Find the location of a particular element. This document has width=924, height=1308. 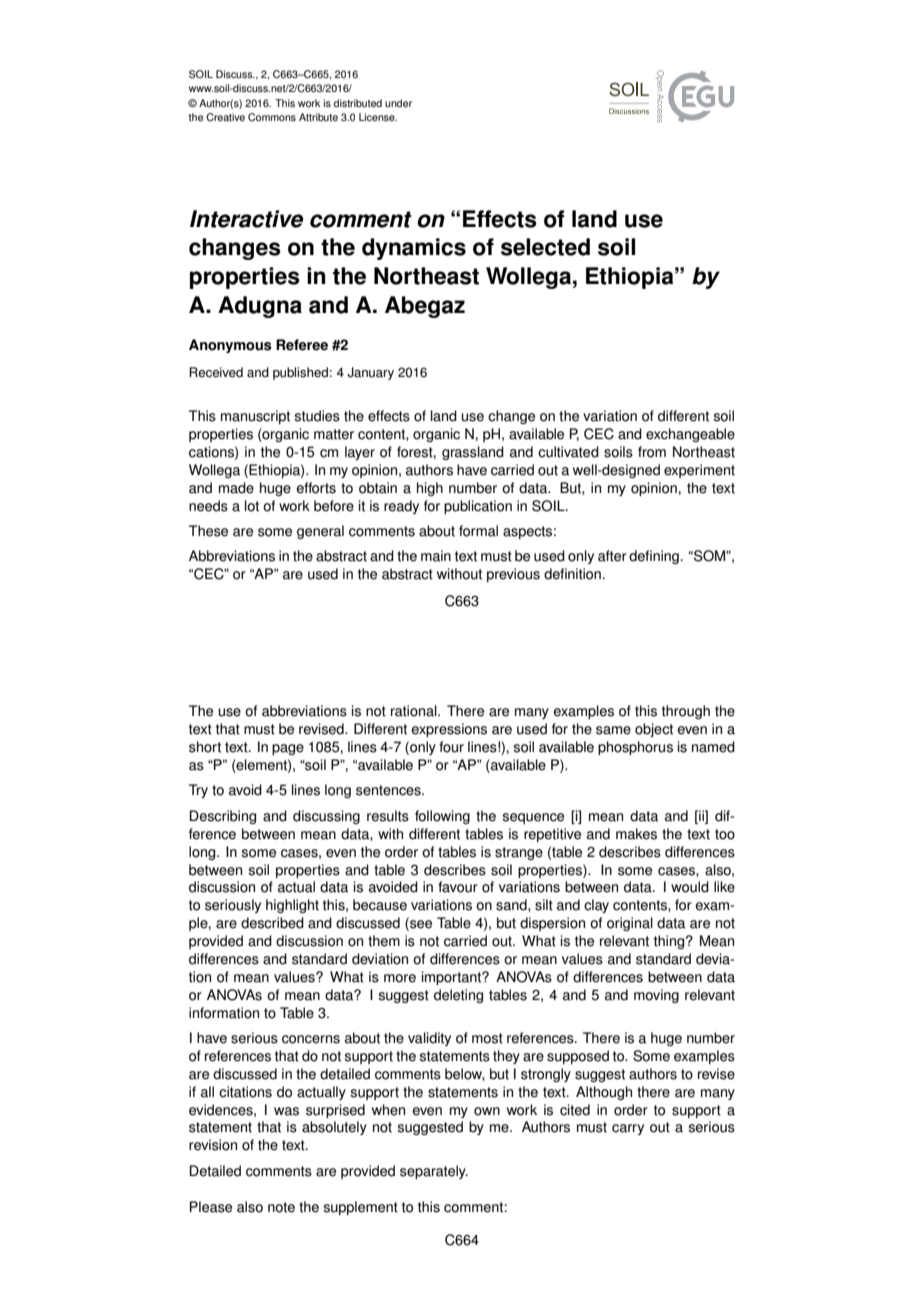

through is located at coordinates (686, 712).
